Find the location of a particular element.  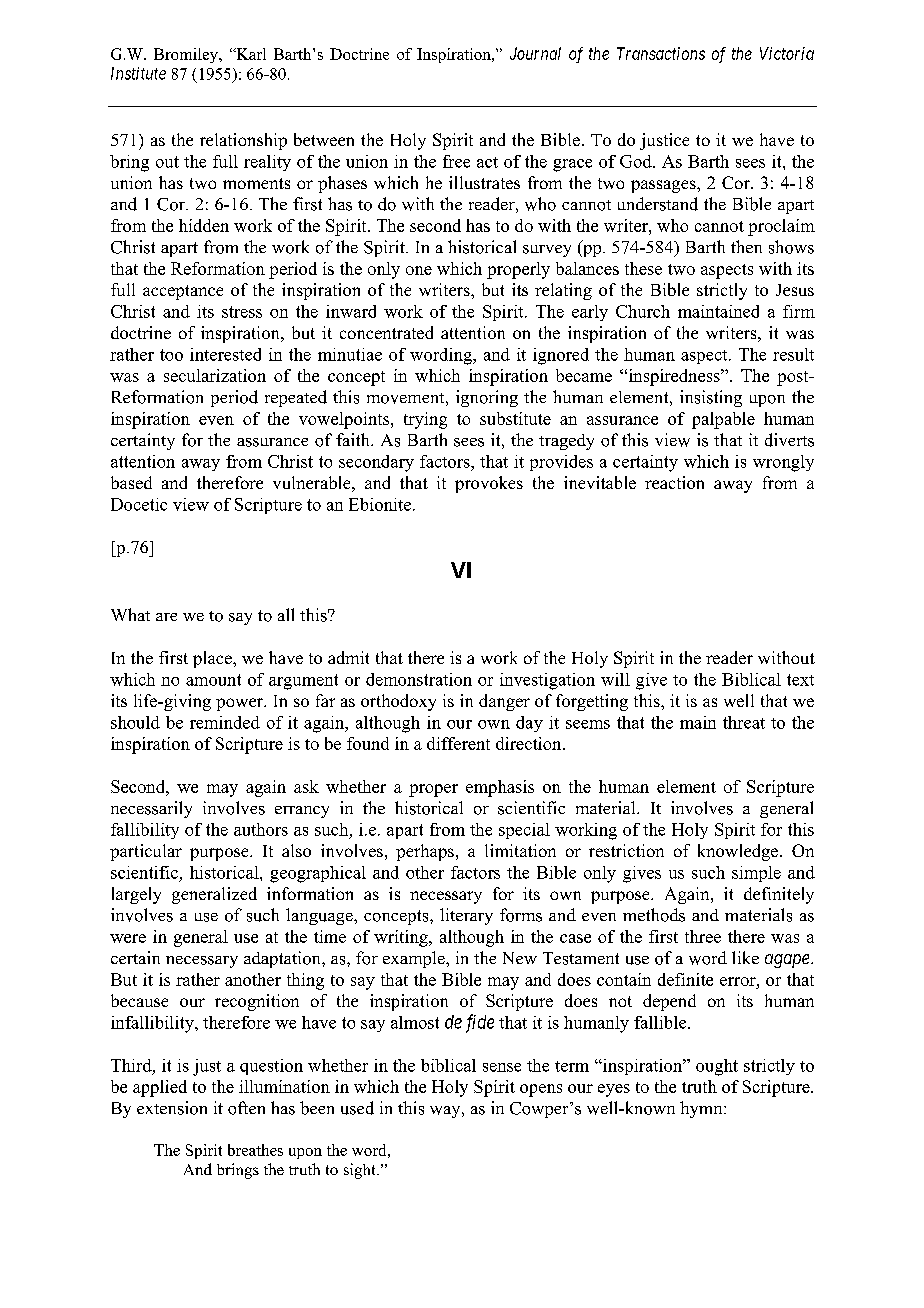

Transactions is located at coordinates (661, 53).
